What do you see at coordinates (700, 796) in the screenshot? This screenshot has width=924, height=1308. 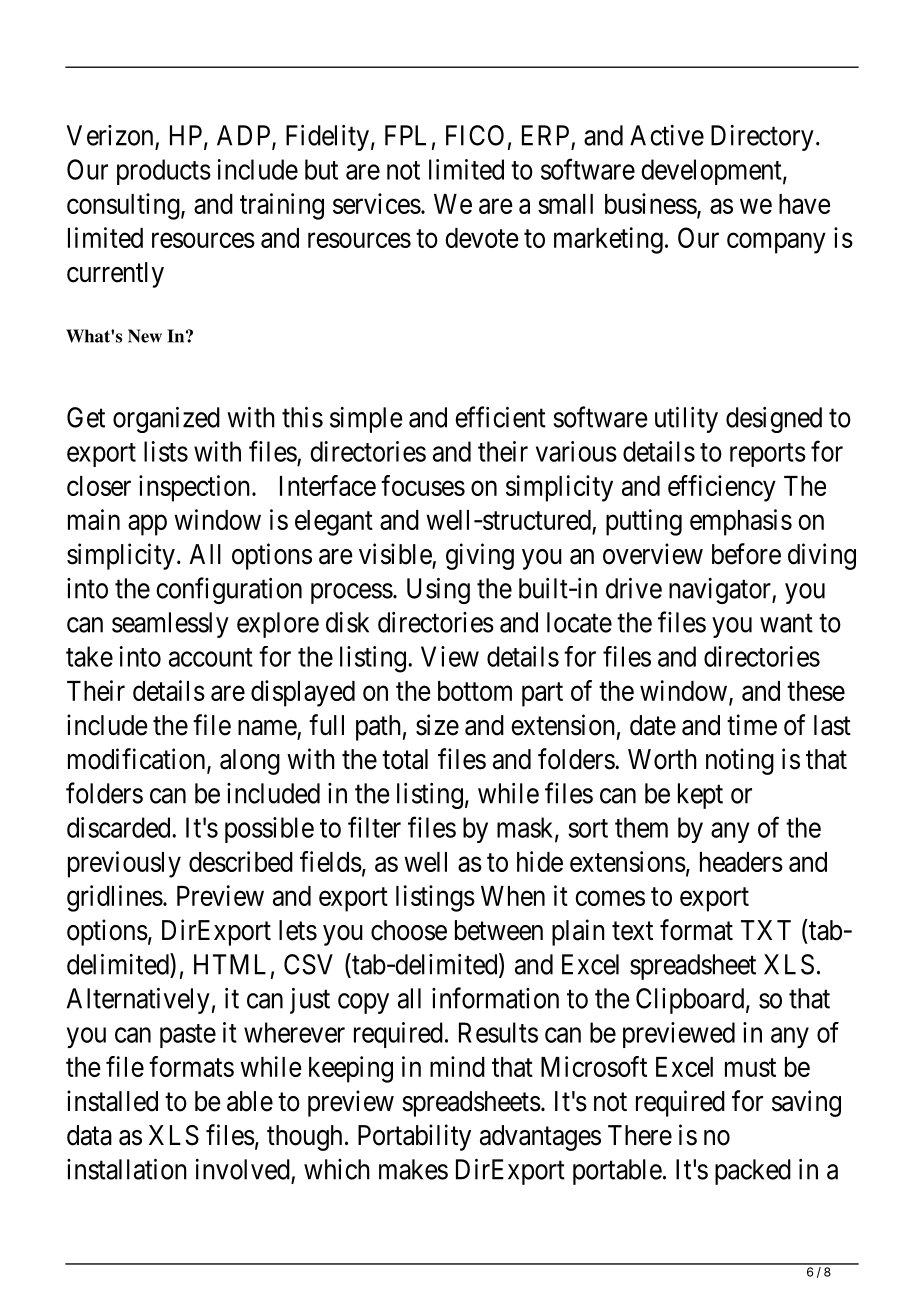 I see `kept` at bounding box center [700, 796].
